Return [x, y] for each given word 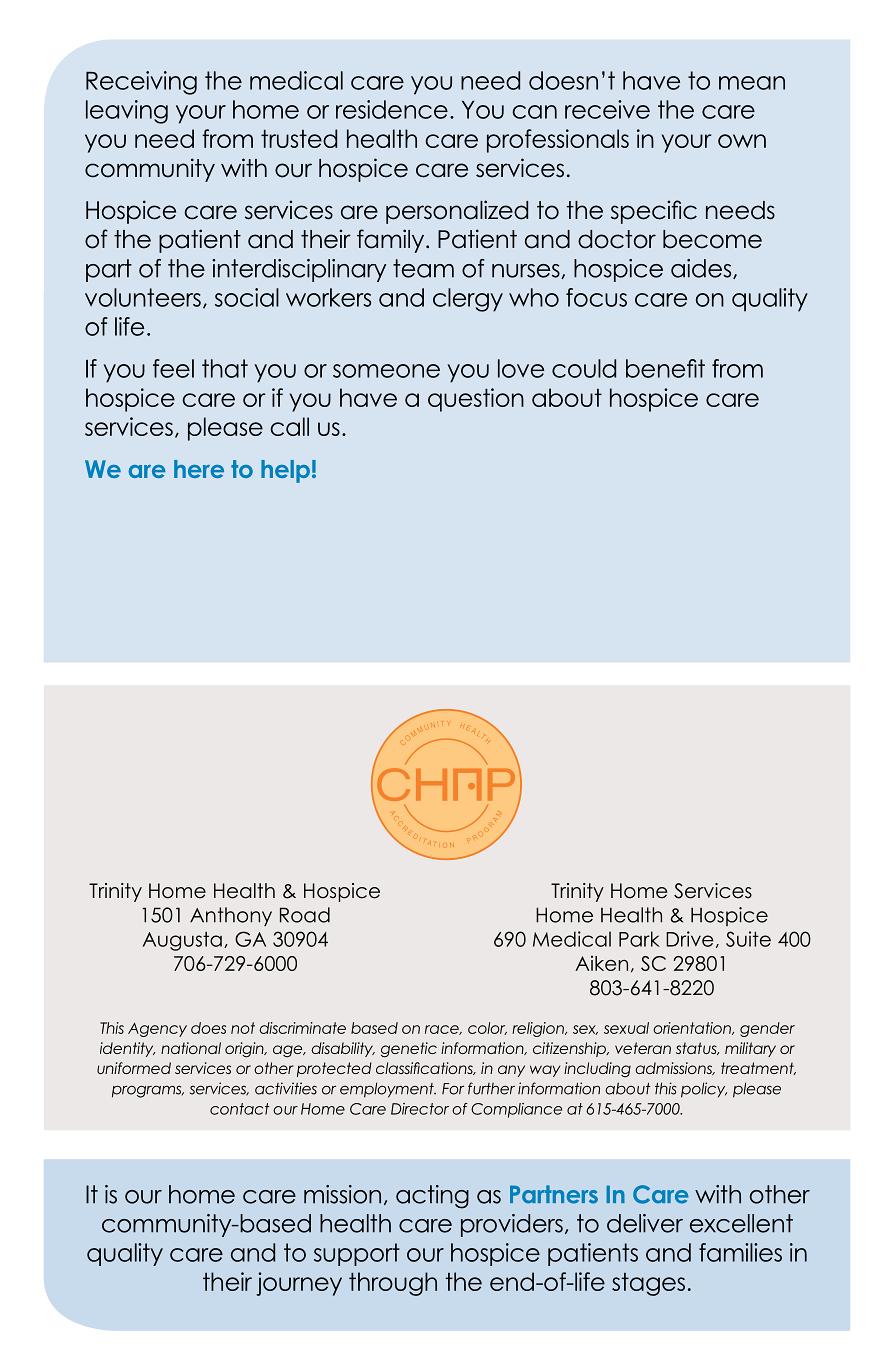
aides [702, 269]
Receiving [141, 83]
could [584, 368]
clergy [468, 300]
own [742, 141]
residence [392, 109]
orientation [693, 1028]
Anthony [231, 916]
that [225, 368]
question [476, 400]
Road [305, 915]
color [487, 1028]
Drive [690, 939]
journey [299, 1284]
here [199, 469]
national [191, 1048]
